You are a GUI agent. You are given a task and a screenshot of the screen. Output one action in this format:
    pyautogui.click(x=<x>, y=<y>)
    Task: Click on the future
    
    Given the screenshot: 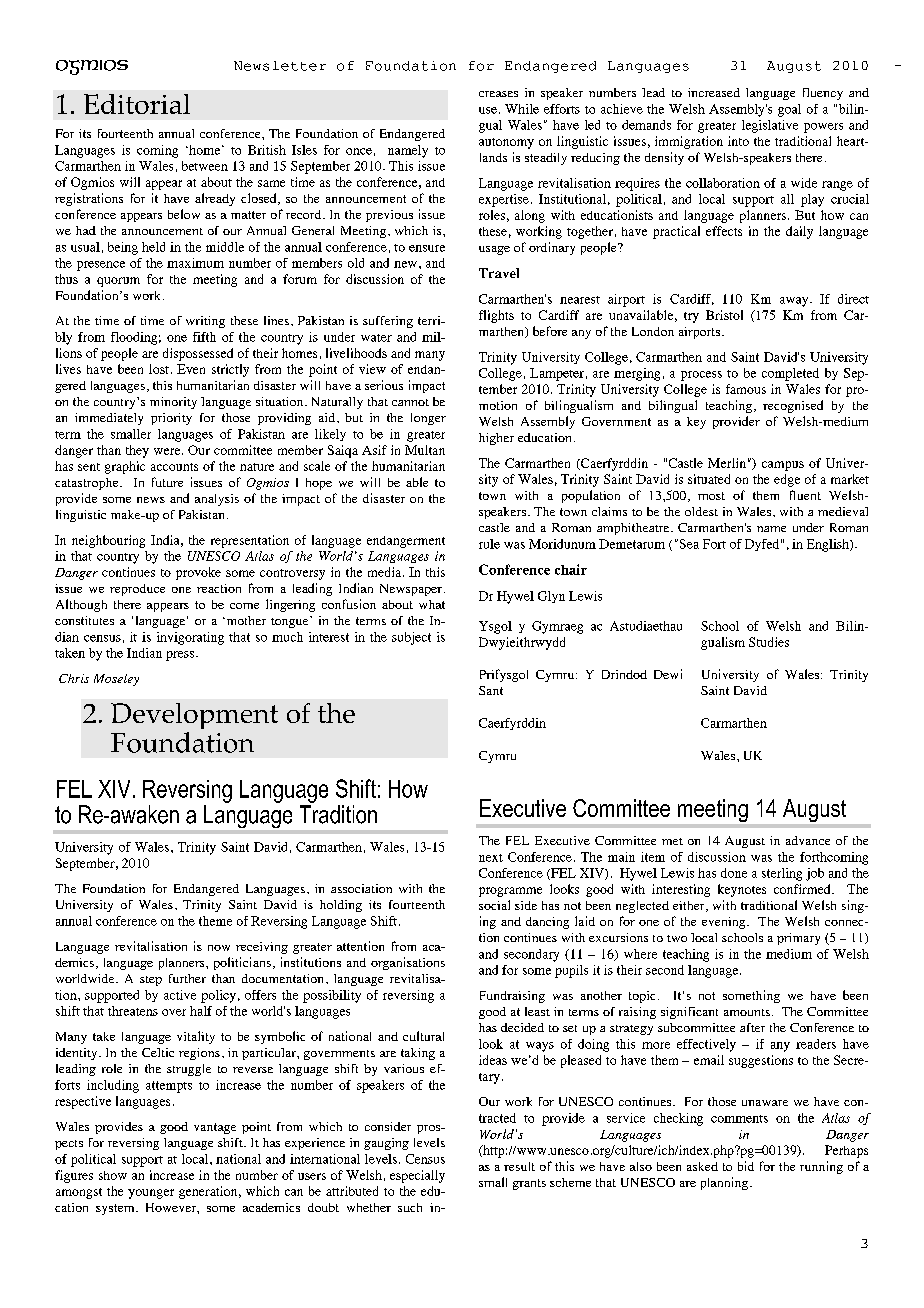 What is the action you would take?
    pyautogui.click(x=167, y=482)
